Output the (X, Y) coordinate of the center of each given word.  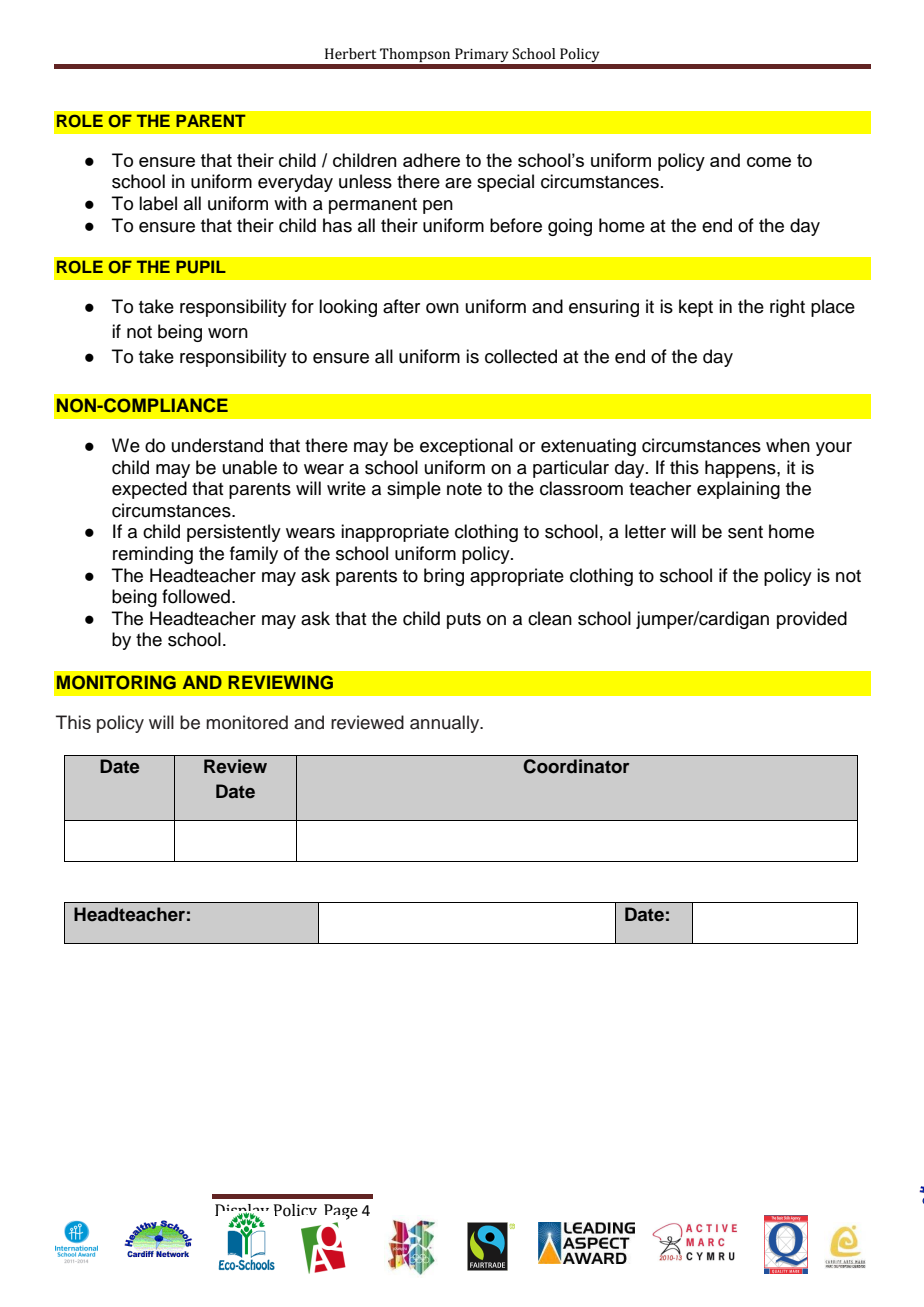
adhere (431, 160)
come (769, 162)
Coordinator (576, 766)
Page (341, 1213)
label (158, 203)
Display (242, 1213)
